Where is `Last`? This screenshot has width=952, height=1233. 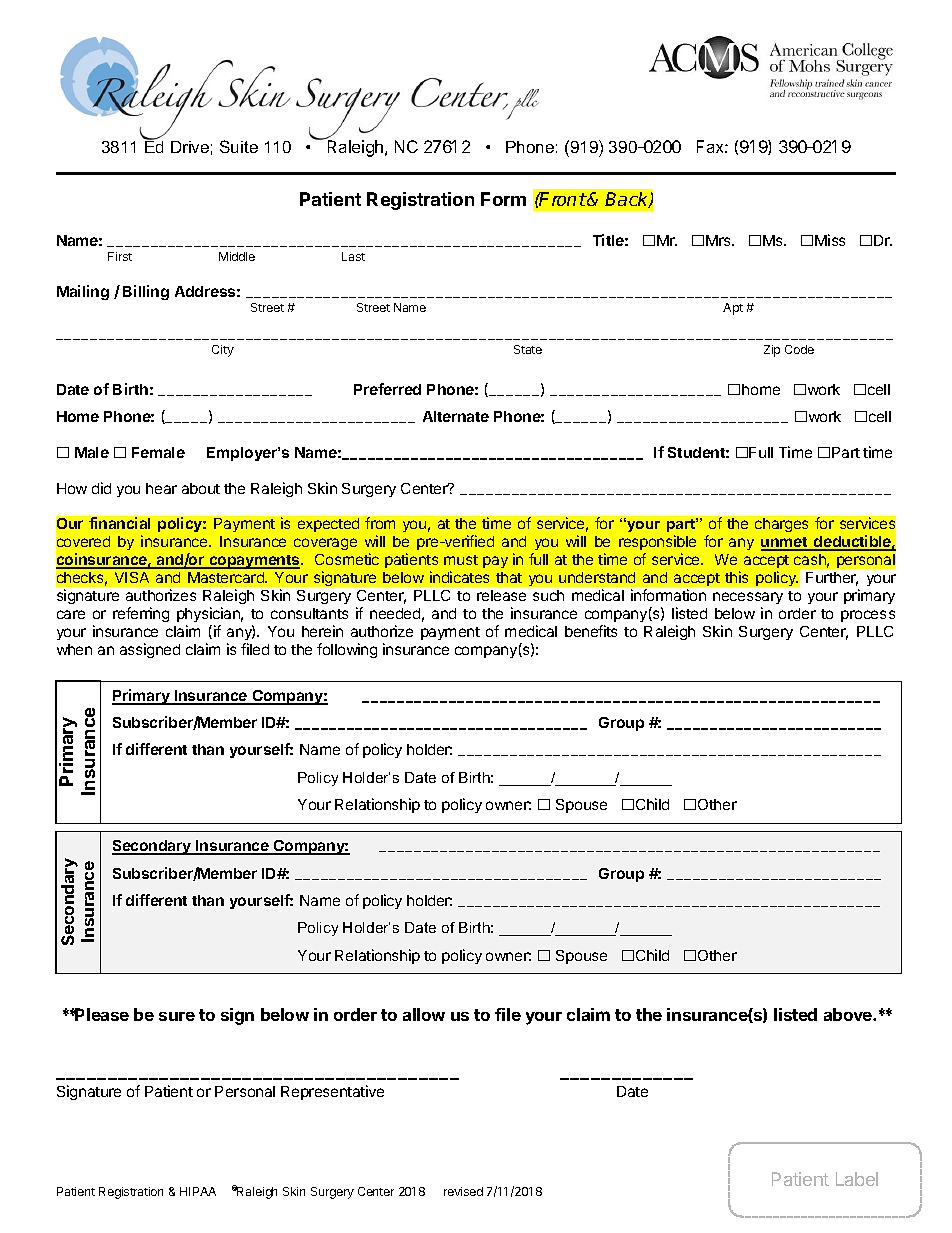 Last is located at coordinates (353, 256).
